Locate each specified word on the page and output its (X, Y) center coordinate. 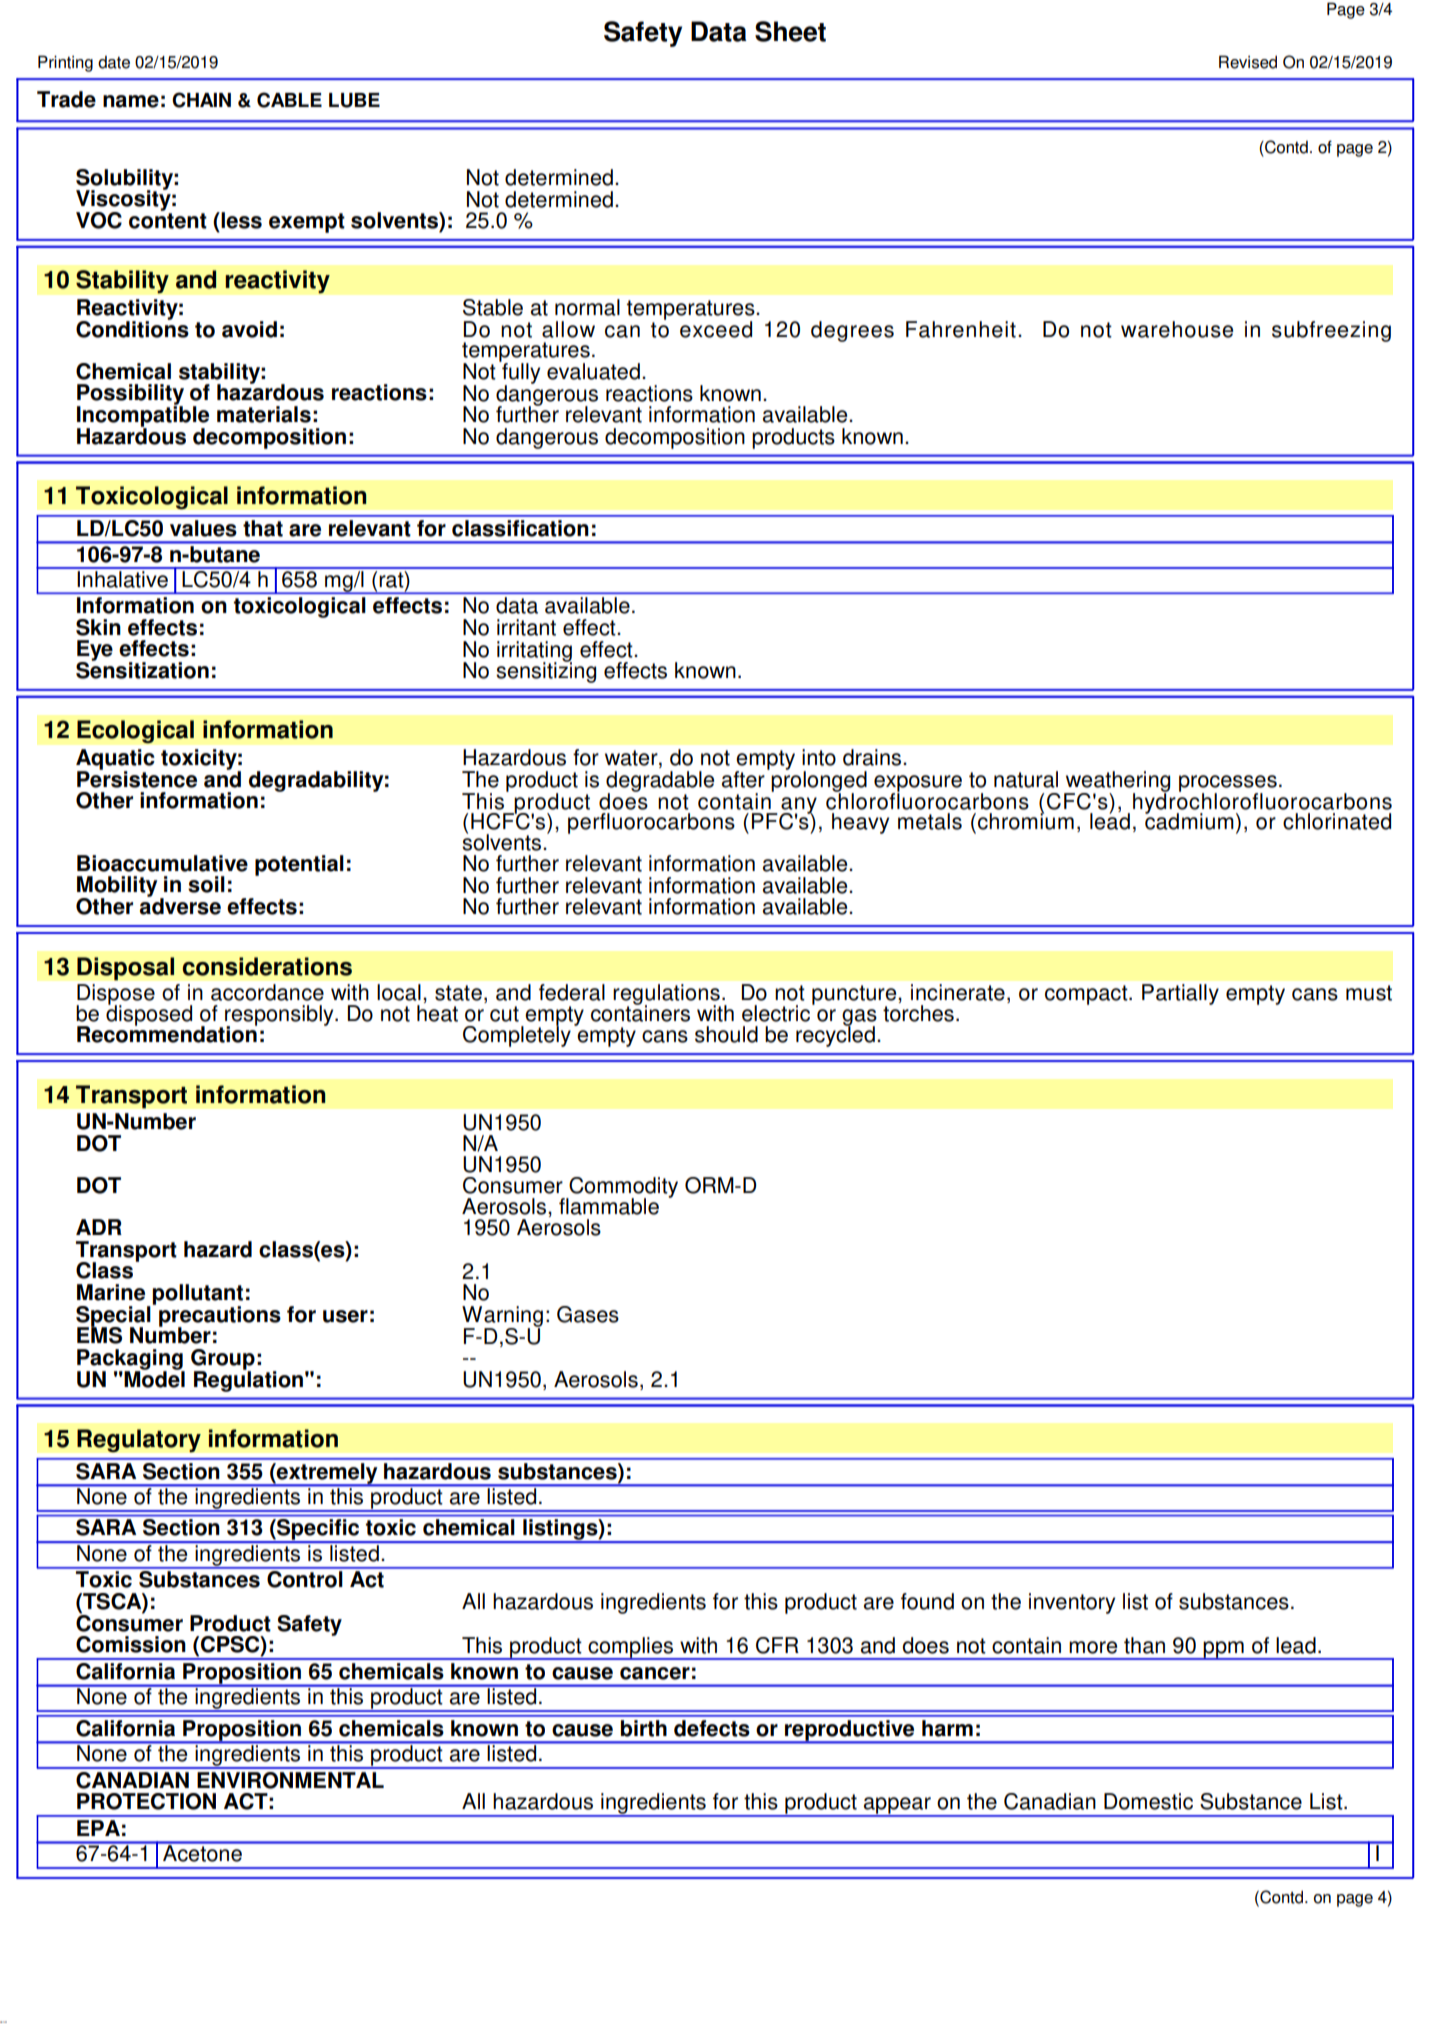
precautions (220, 1317)
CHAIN (201, 100)
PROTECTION (146, 1801)
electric (777, 1012)
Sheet (790, 31)
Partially (1180, 994)
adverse (180, 905)
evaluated (593, 371)
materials (264, 414)
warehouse (1177, 329)
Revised (1248, 62)
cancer (655, 1673)
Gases (588, 1314)
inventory (1072, 1603)
